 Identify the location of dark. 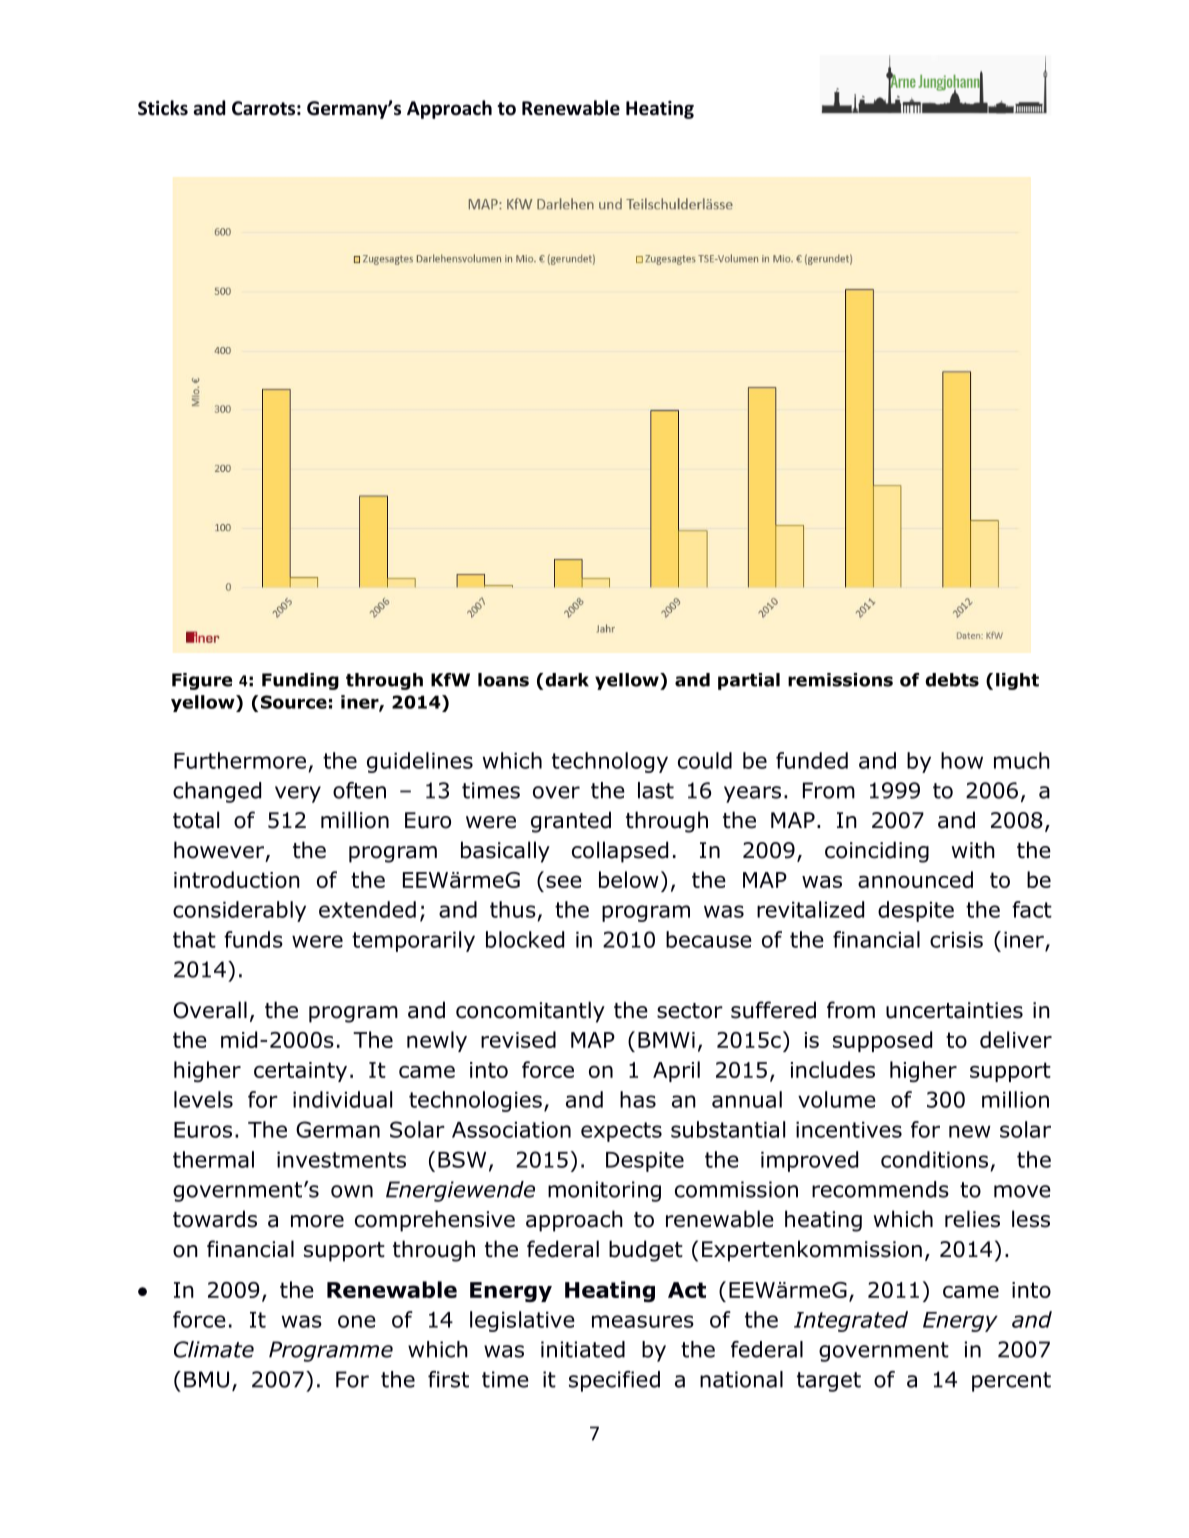
(567, 680).
